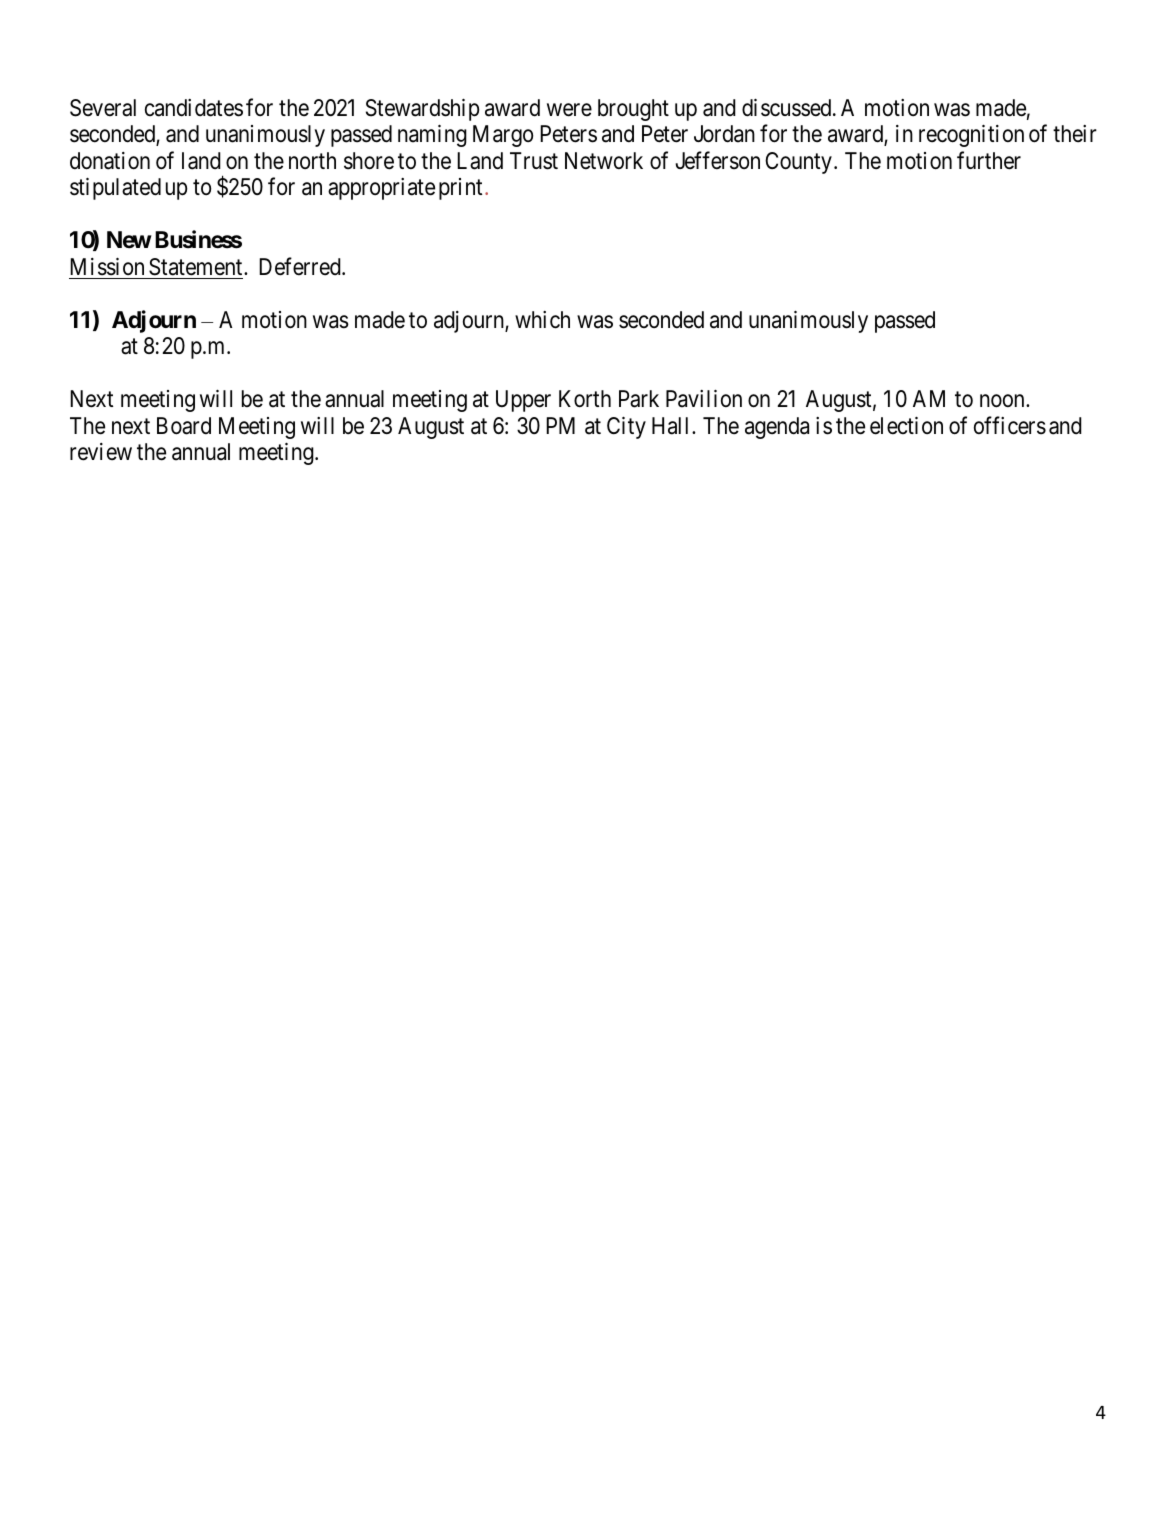 This image has height=1520, width=1174. I want to click on review, so click(101, 452).
